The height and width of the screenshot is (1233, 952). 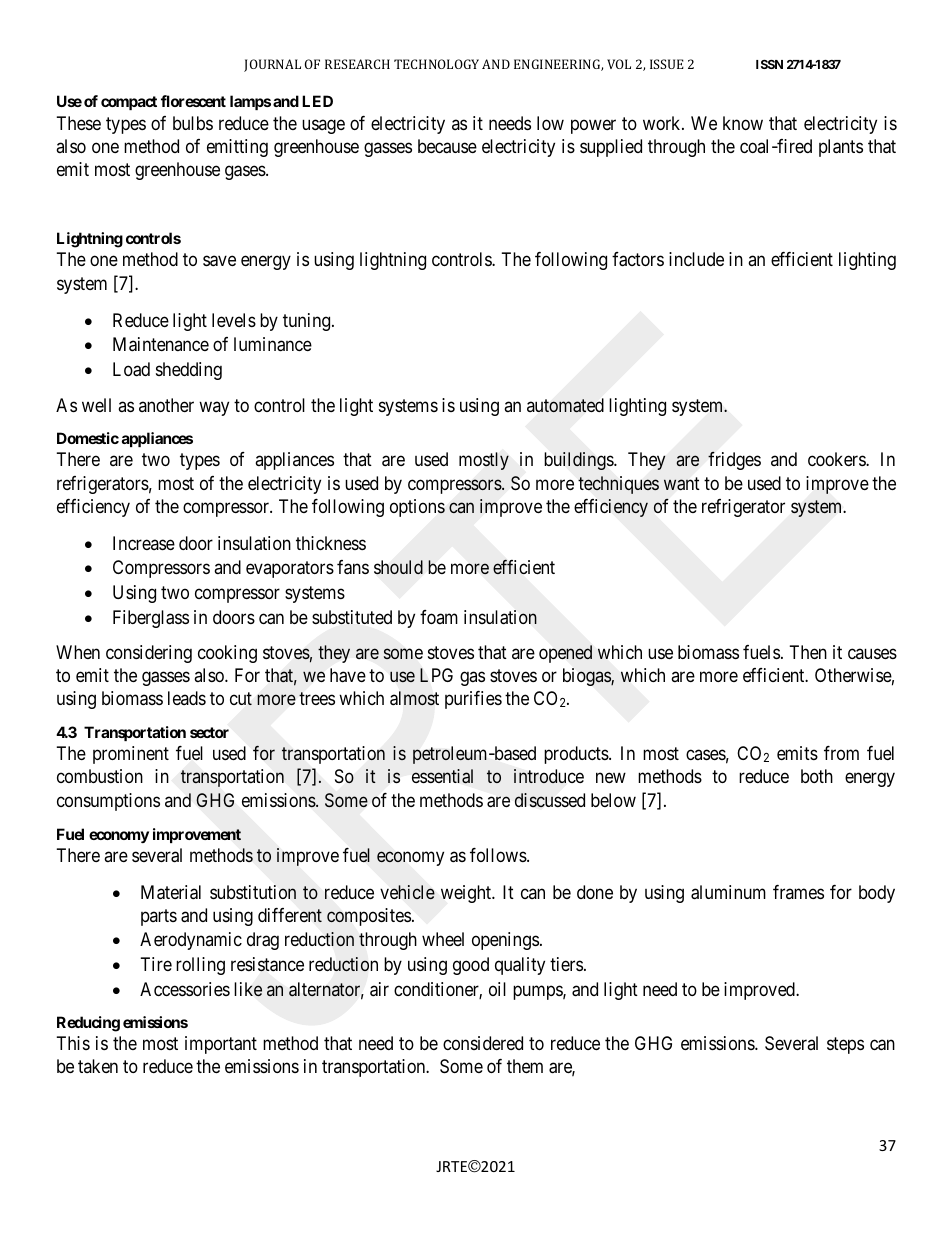 What do you see at coordinates (483, 1043) in the screenshot?
I see `considered` at bounding box center [483, 1043].
